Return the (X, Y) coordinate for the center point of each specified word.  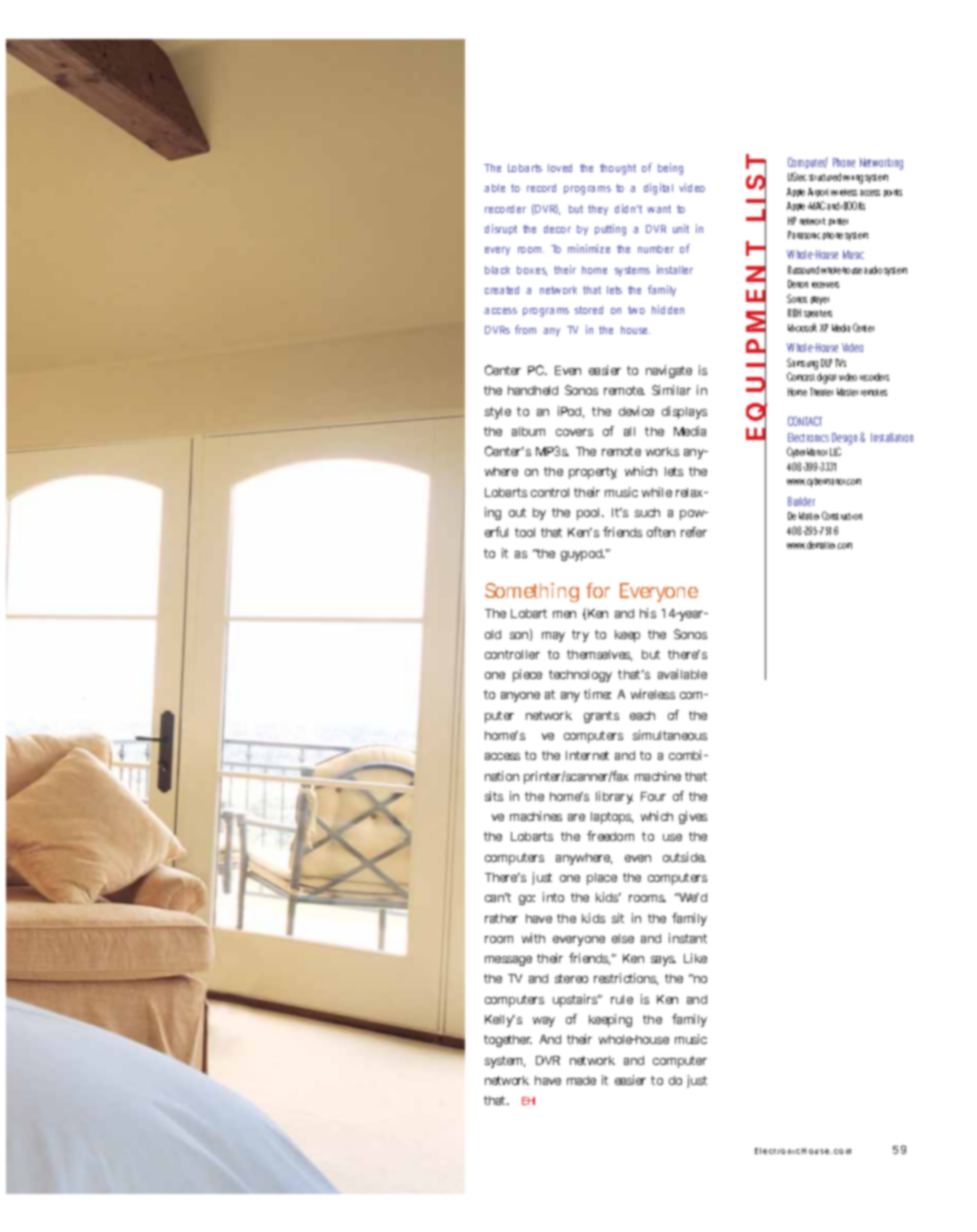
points (893, 193)
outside (684, 857)
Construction (842, 515)
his (648, 613)
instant (688, 938)
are (576, 817)
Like (695, 958)
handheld (533, 390)
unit (681, 228)
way (544, 1022)
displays (684, 412)
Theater (821, 392)
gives (693, 817)
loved (560, 168)
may (553, 637)
